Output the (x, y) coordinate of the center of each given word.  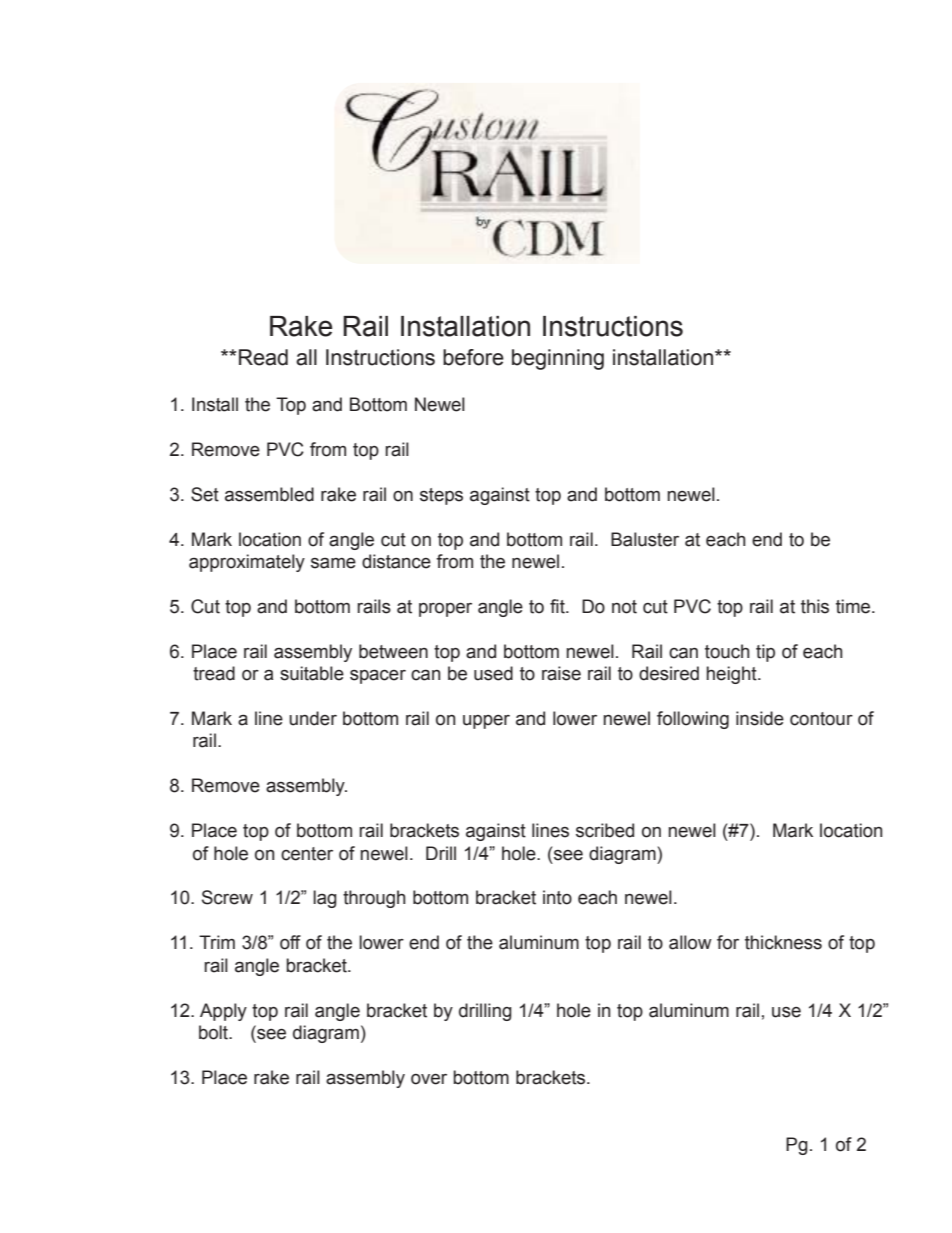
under (313, 718)
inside (760, 718)
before (473, 357)
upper (486, 722)
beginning (558, 359)
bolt (215, 1032)
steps (441, 496)
